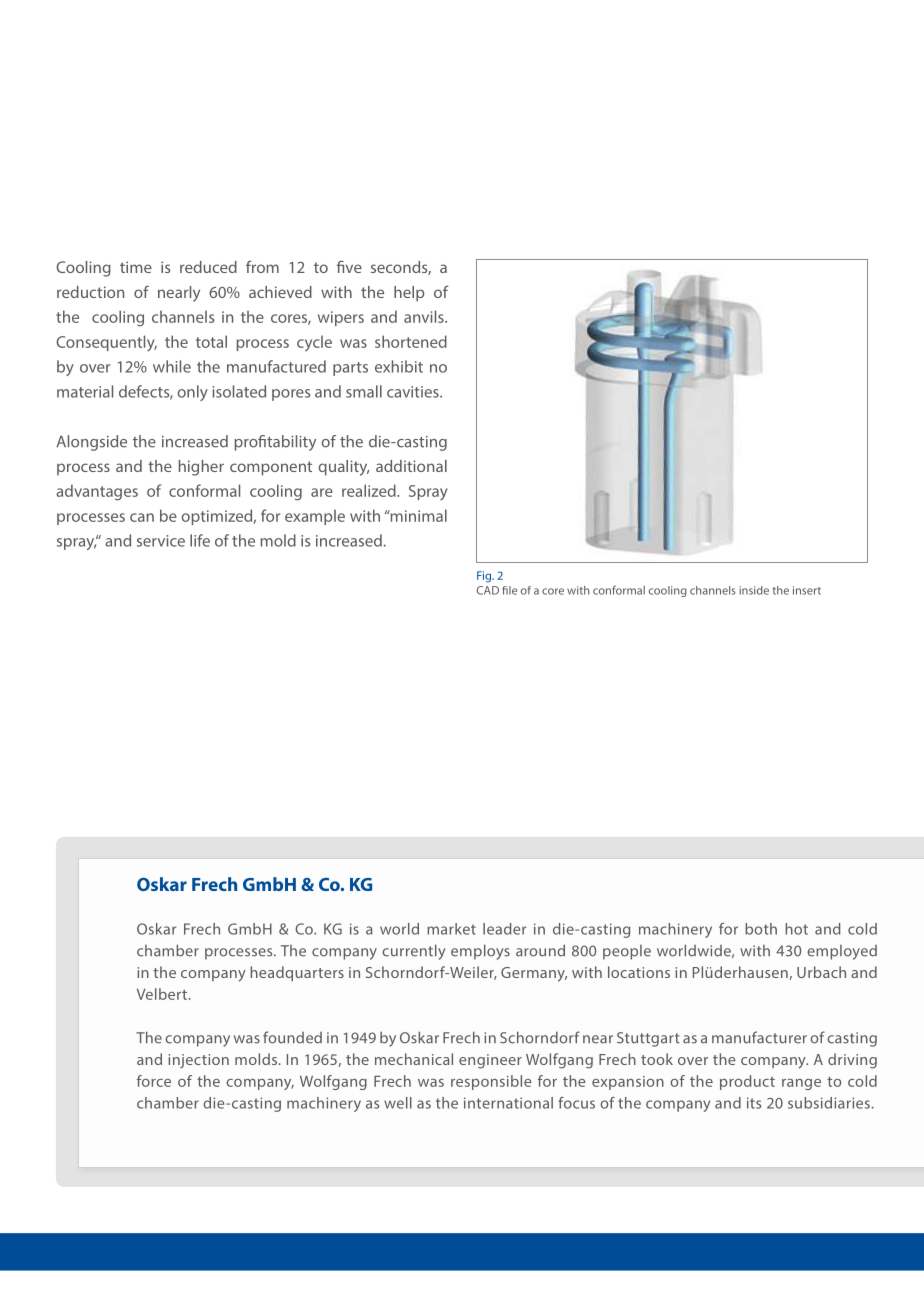  What do you see at coordinates (161, 541) in the page?
I see `service` at bounding box center [161, 541].
